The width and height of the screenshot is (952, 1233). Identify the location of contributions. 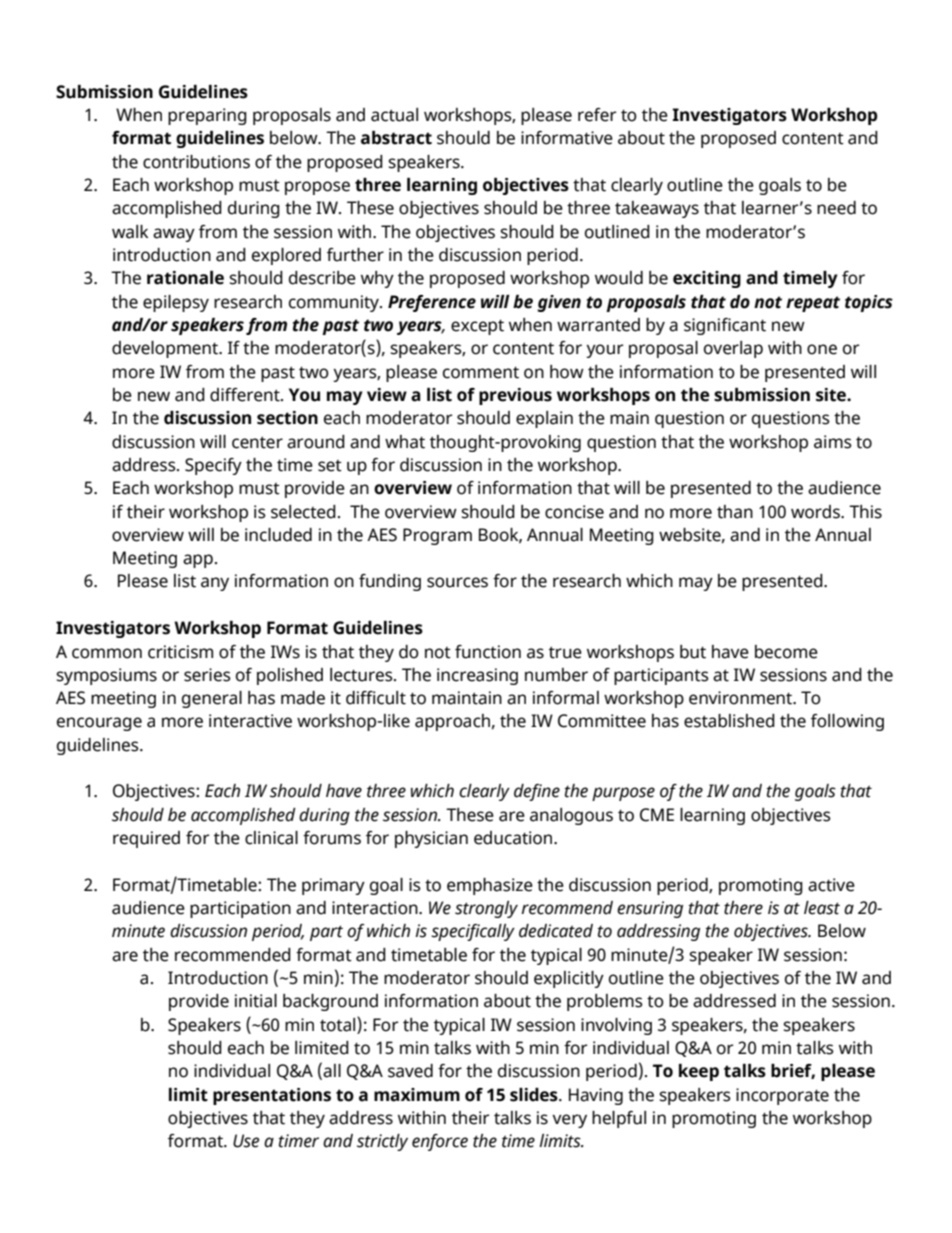
(196, 162).
